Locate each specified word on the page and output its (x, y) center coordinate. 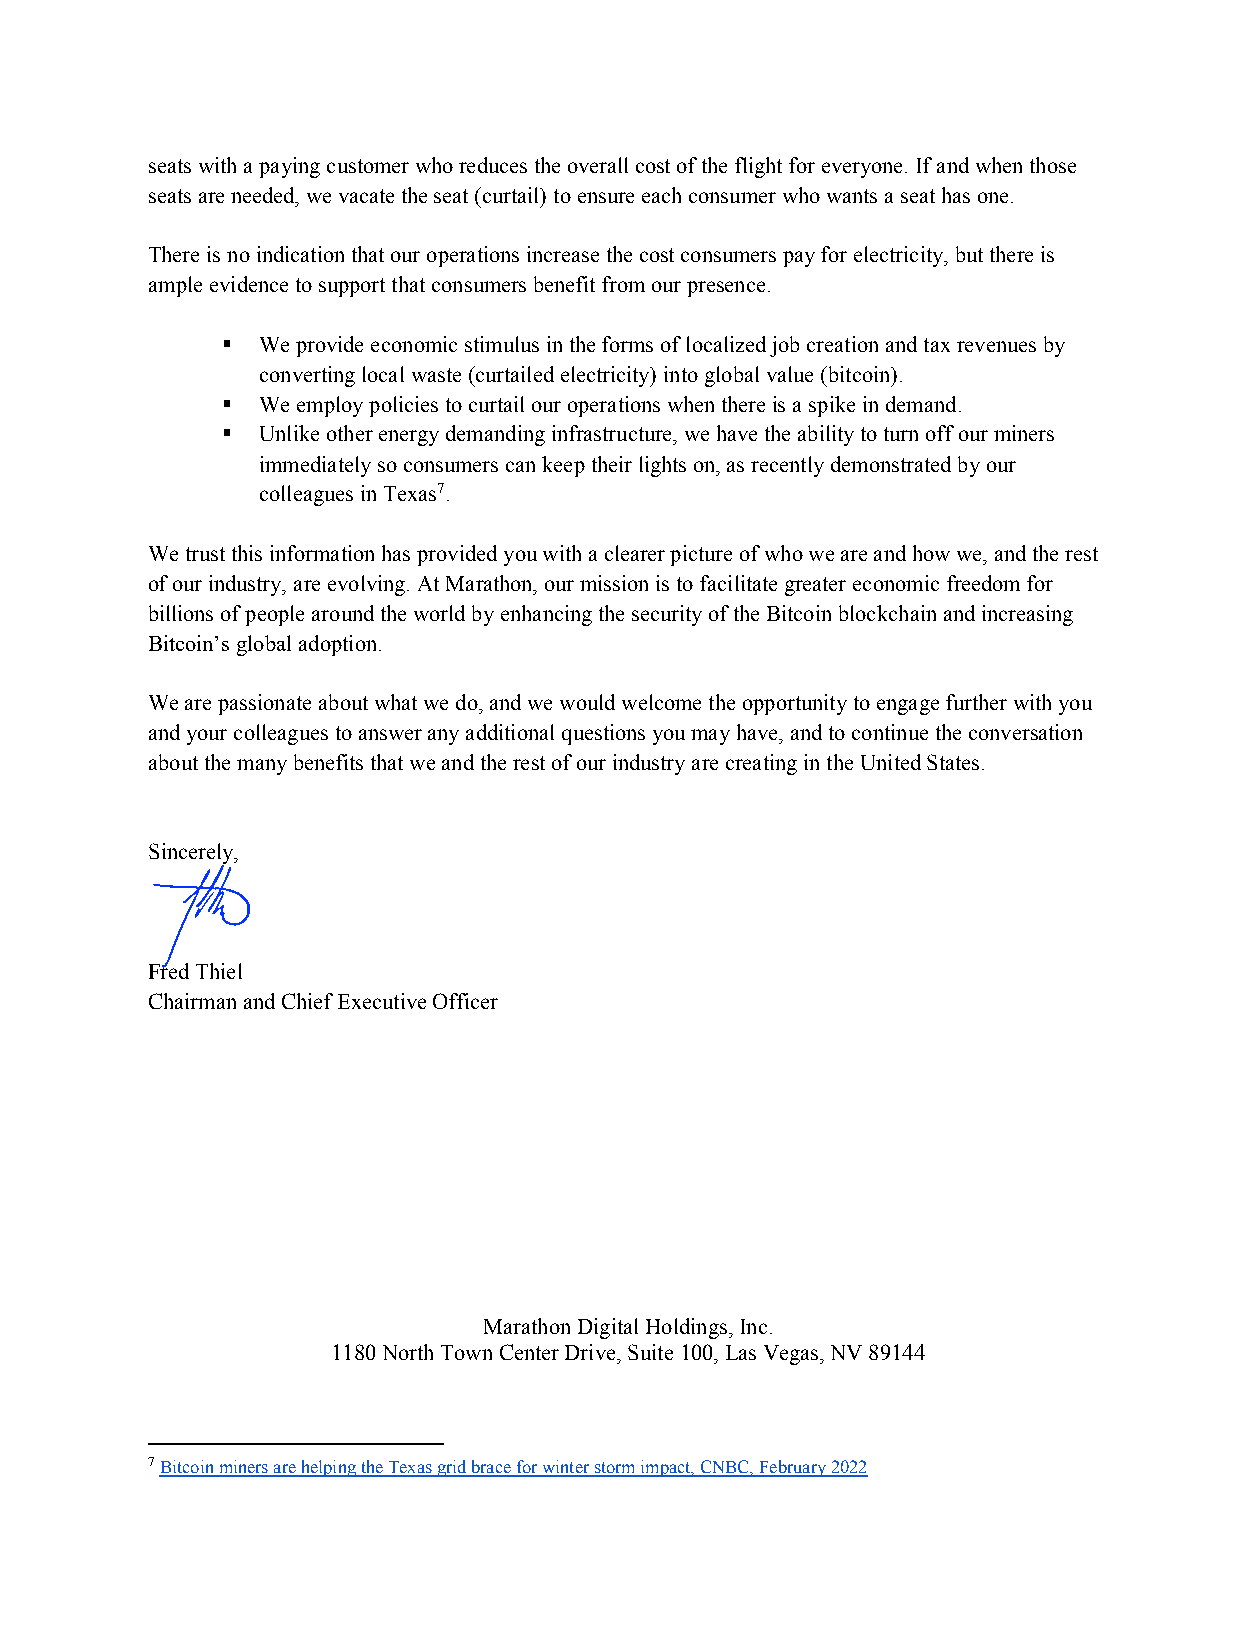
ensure (606, 197)
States (953, 762)
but (969, 254)
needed (264, 195)
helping (328, 1468)
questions (603, 734)
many (262, 767)
